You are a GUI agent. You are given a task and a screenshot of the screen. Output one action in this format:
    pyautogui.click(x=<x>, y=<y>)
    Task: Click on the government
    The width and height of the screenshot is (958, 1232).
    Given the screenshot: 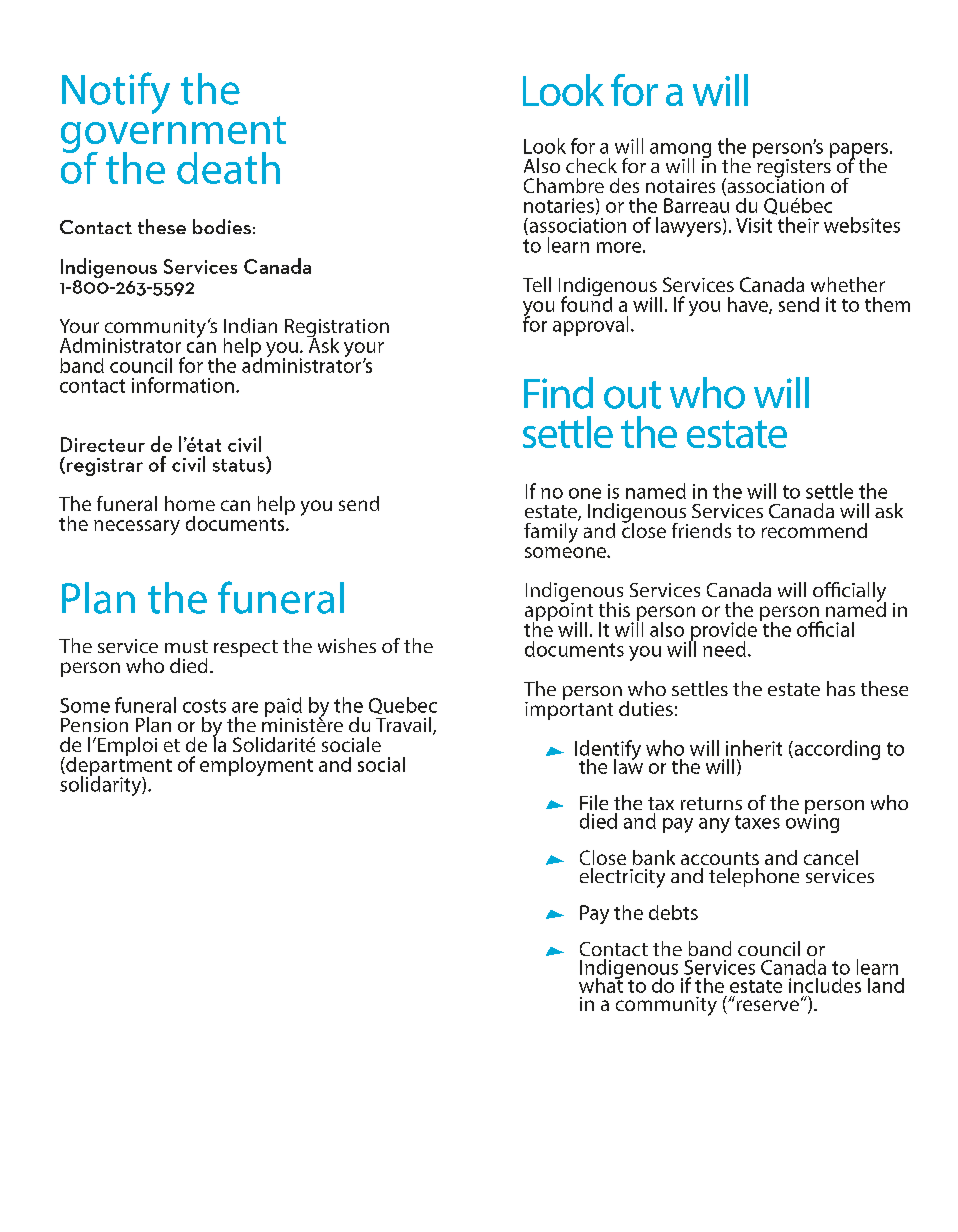 What is the action you would take?
    pyautogui.click(x=173, y=135)
